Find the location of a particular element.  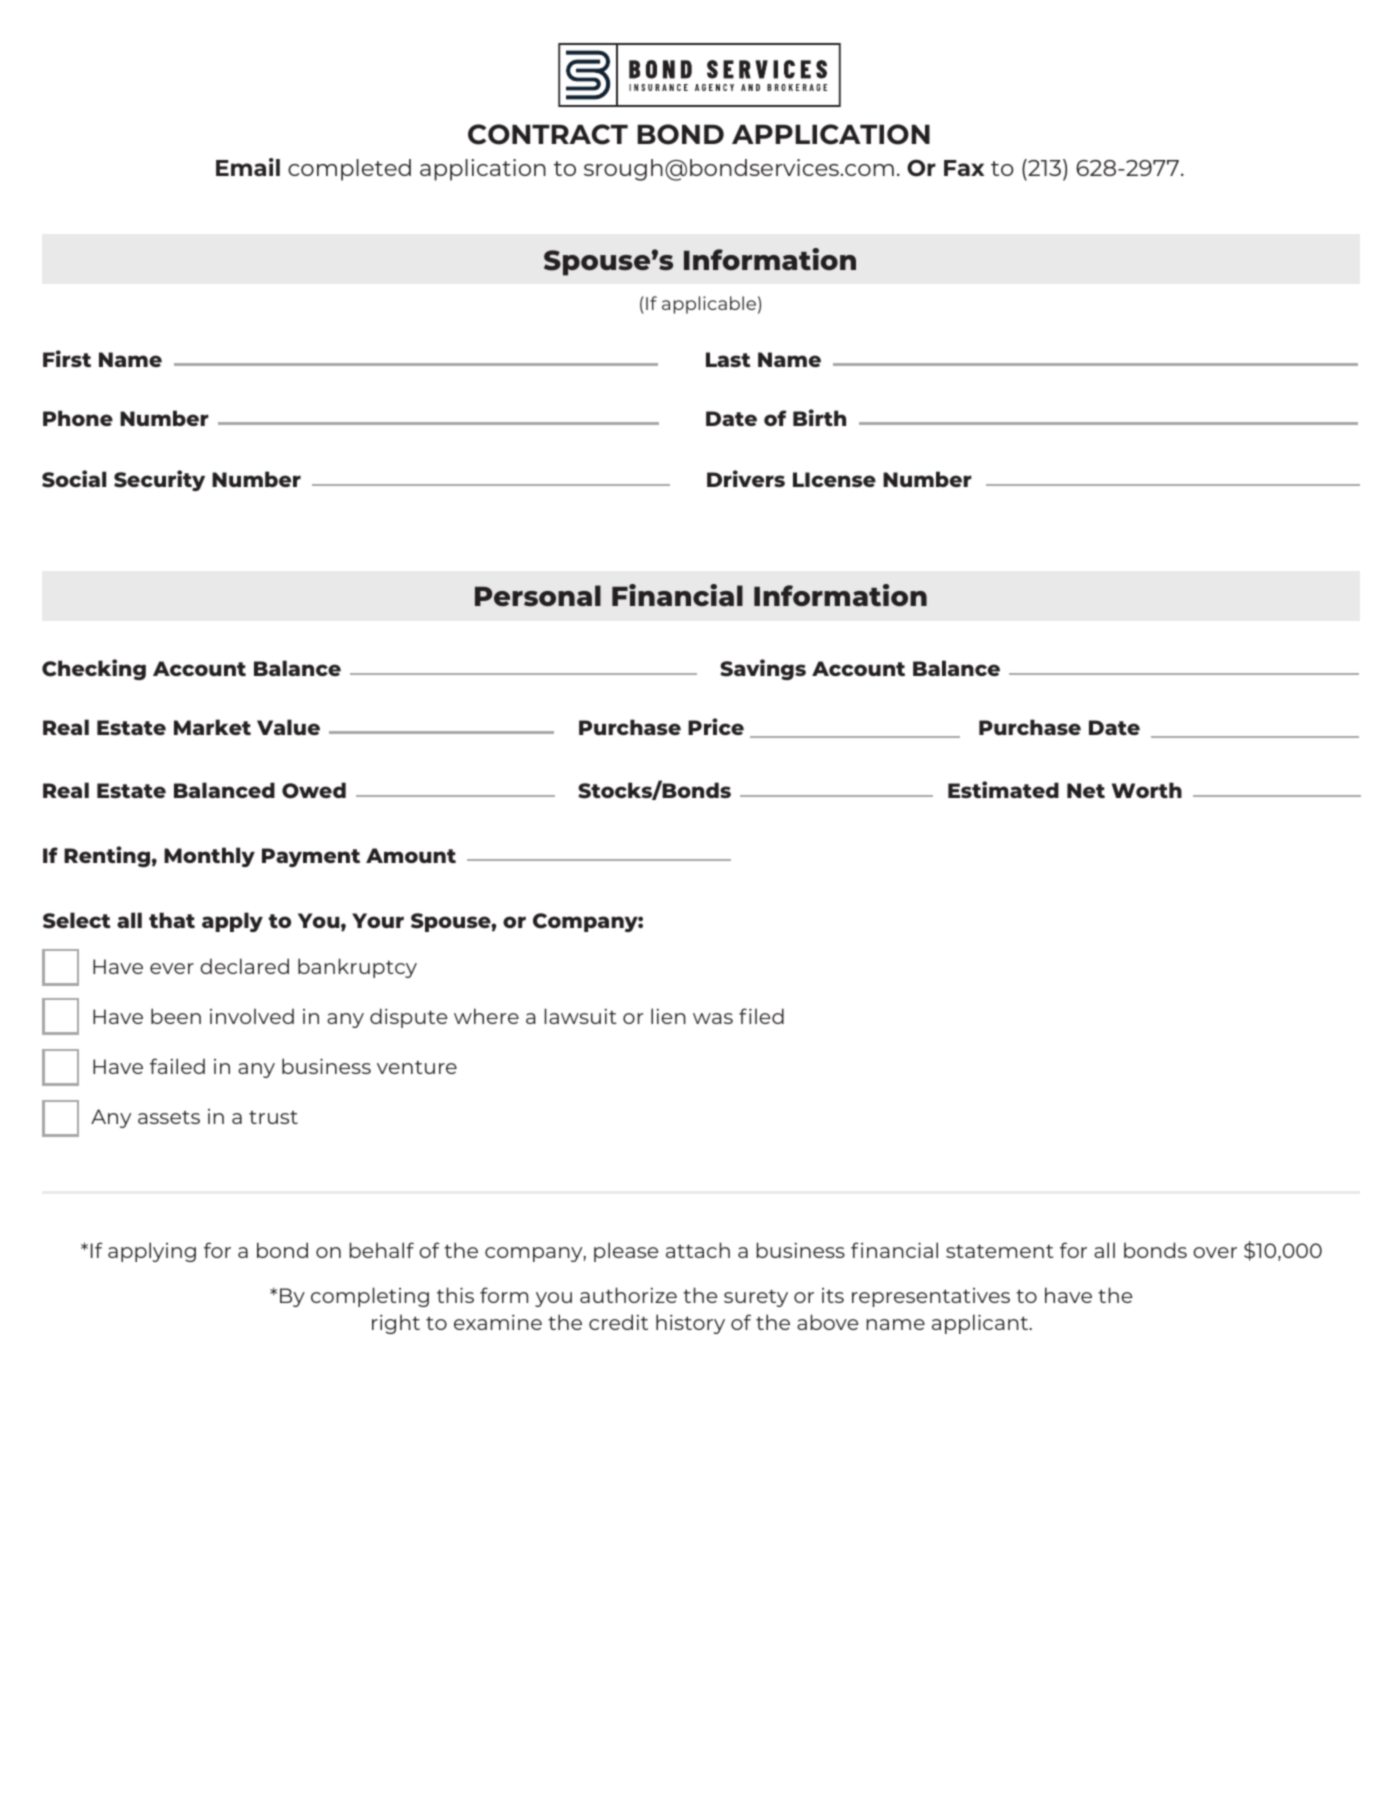

Fax is located at coordinates (964, 168).
